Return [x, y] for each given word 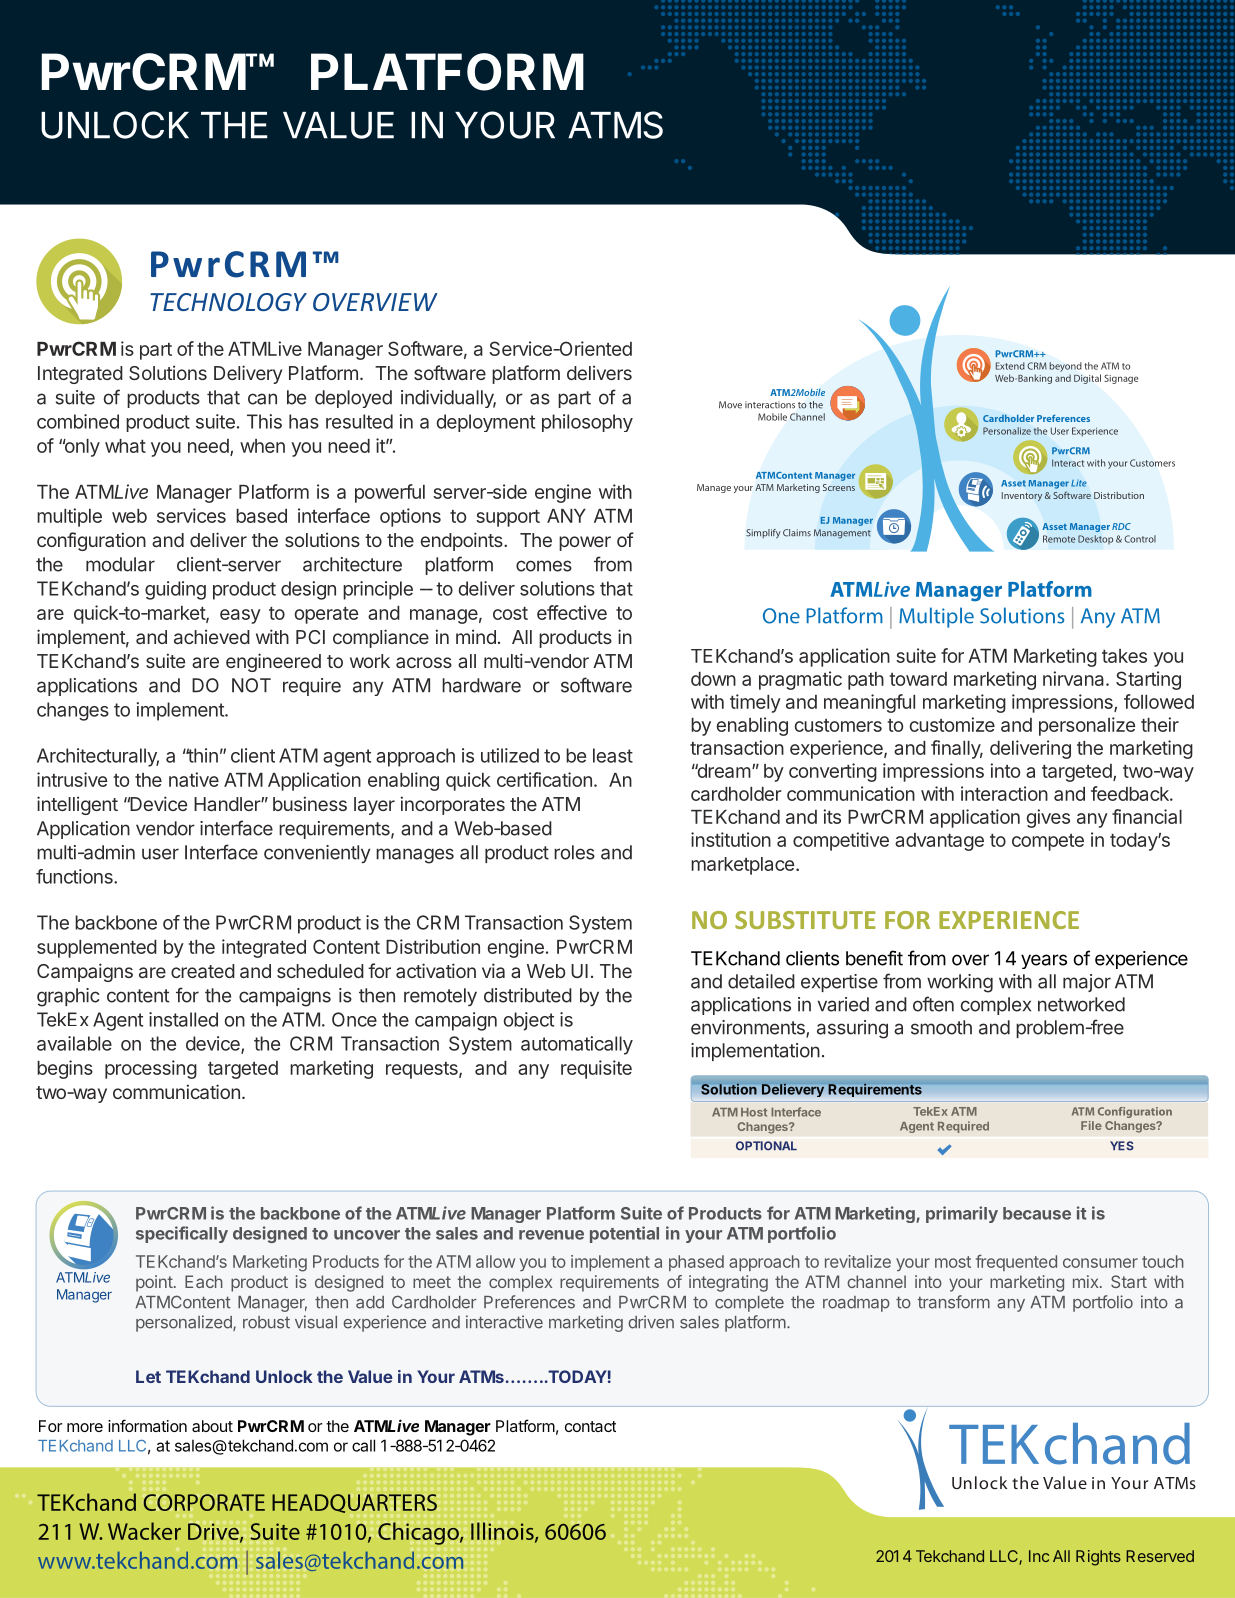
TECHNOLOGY [228, 302]
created [203, 971]
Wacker [144, 1531]
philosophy [587, 423]
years [1044, 961]
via [493, 970]
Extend [1010, 366]
